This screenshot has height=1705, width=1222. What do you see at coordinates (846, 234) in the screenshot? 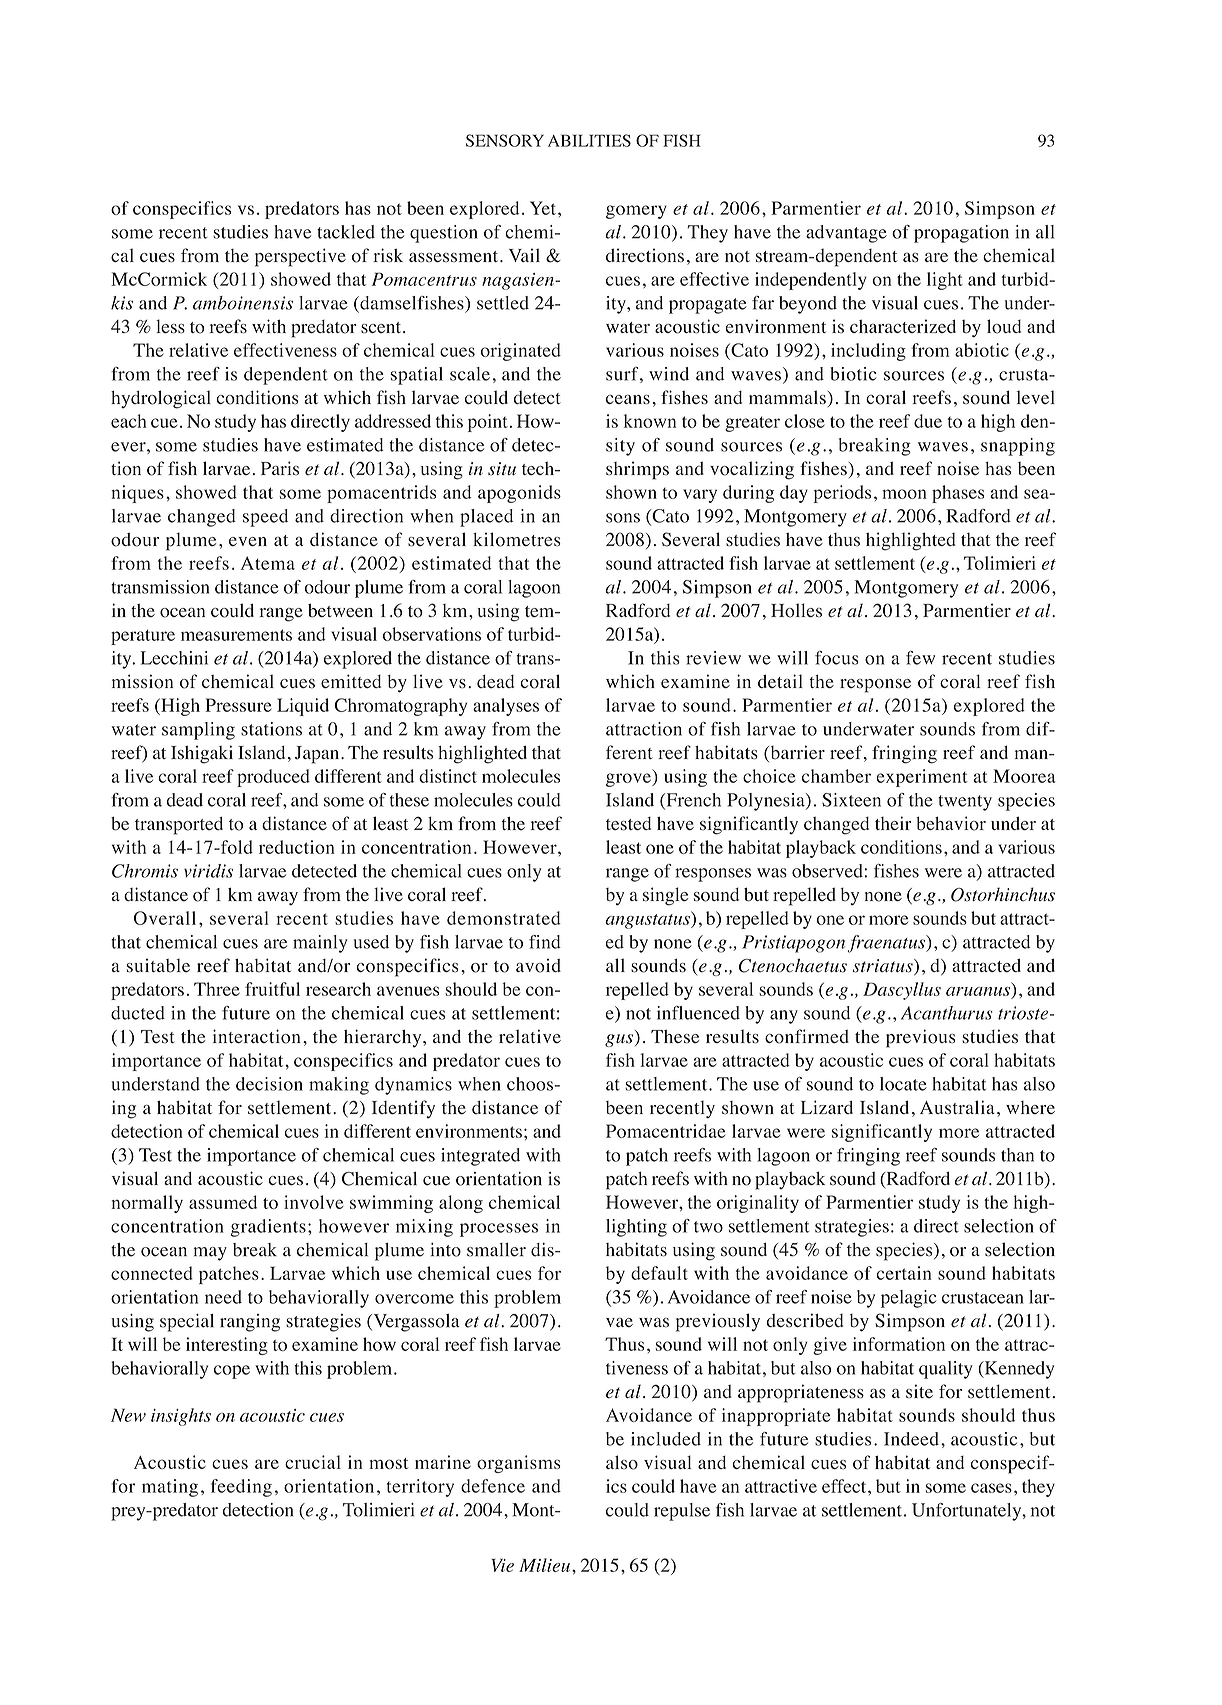
I see `advantage` at bounding box center [846, 234].
